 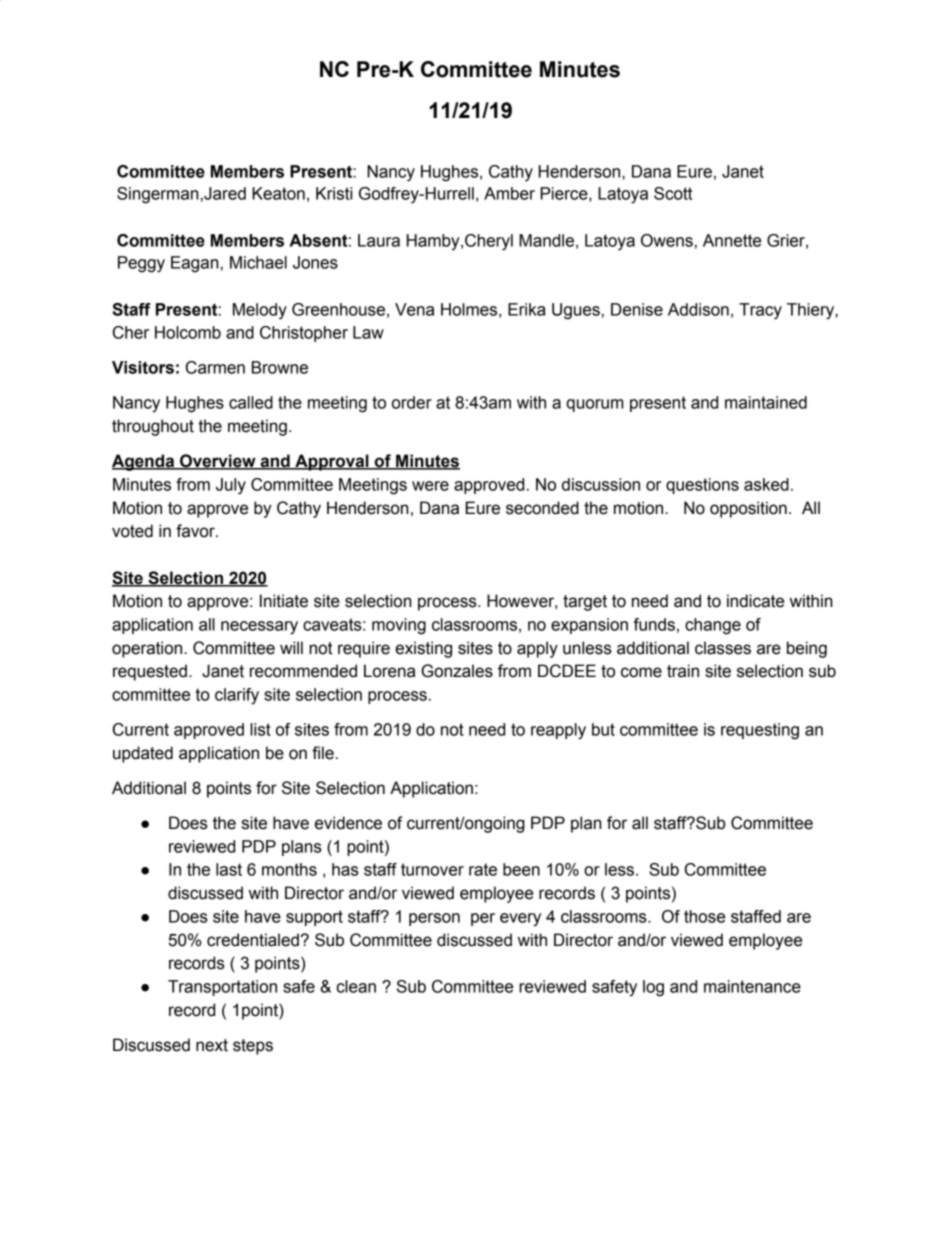 What do you see at coordinates (259, 628) in the image?
I see `necessary` at bounding box center [259, 628].
